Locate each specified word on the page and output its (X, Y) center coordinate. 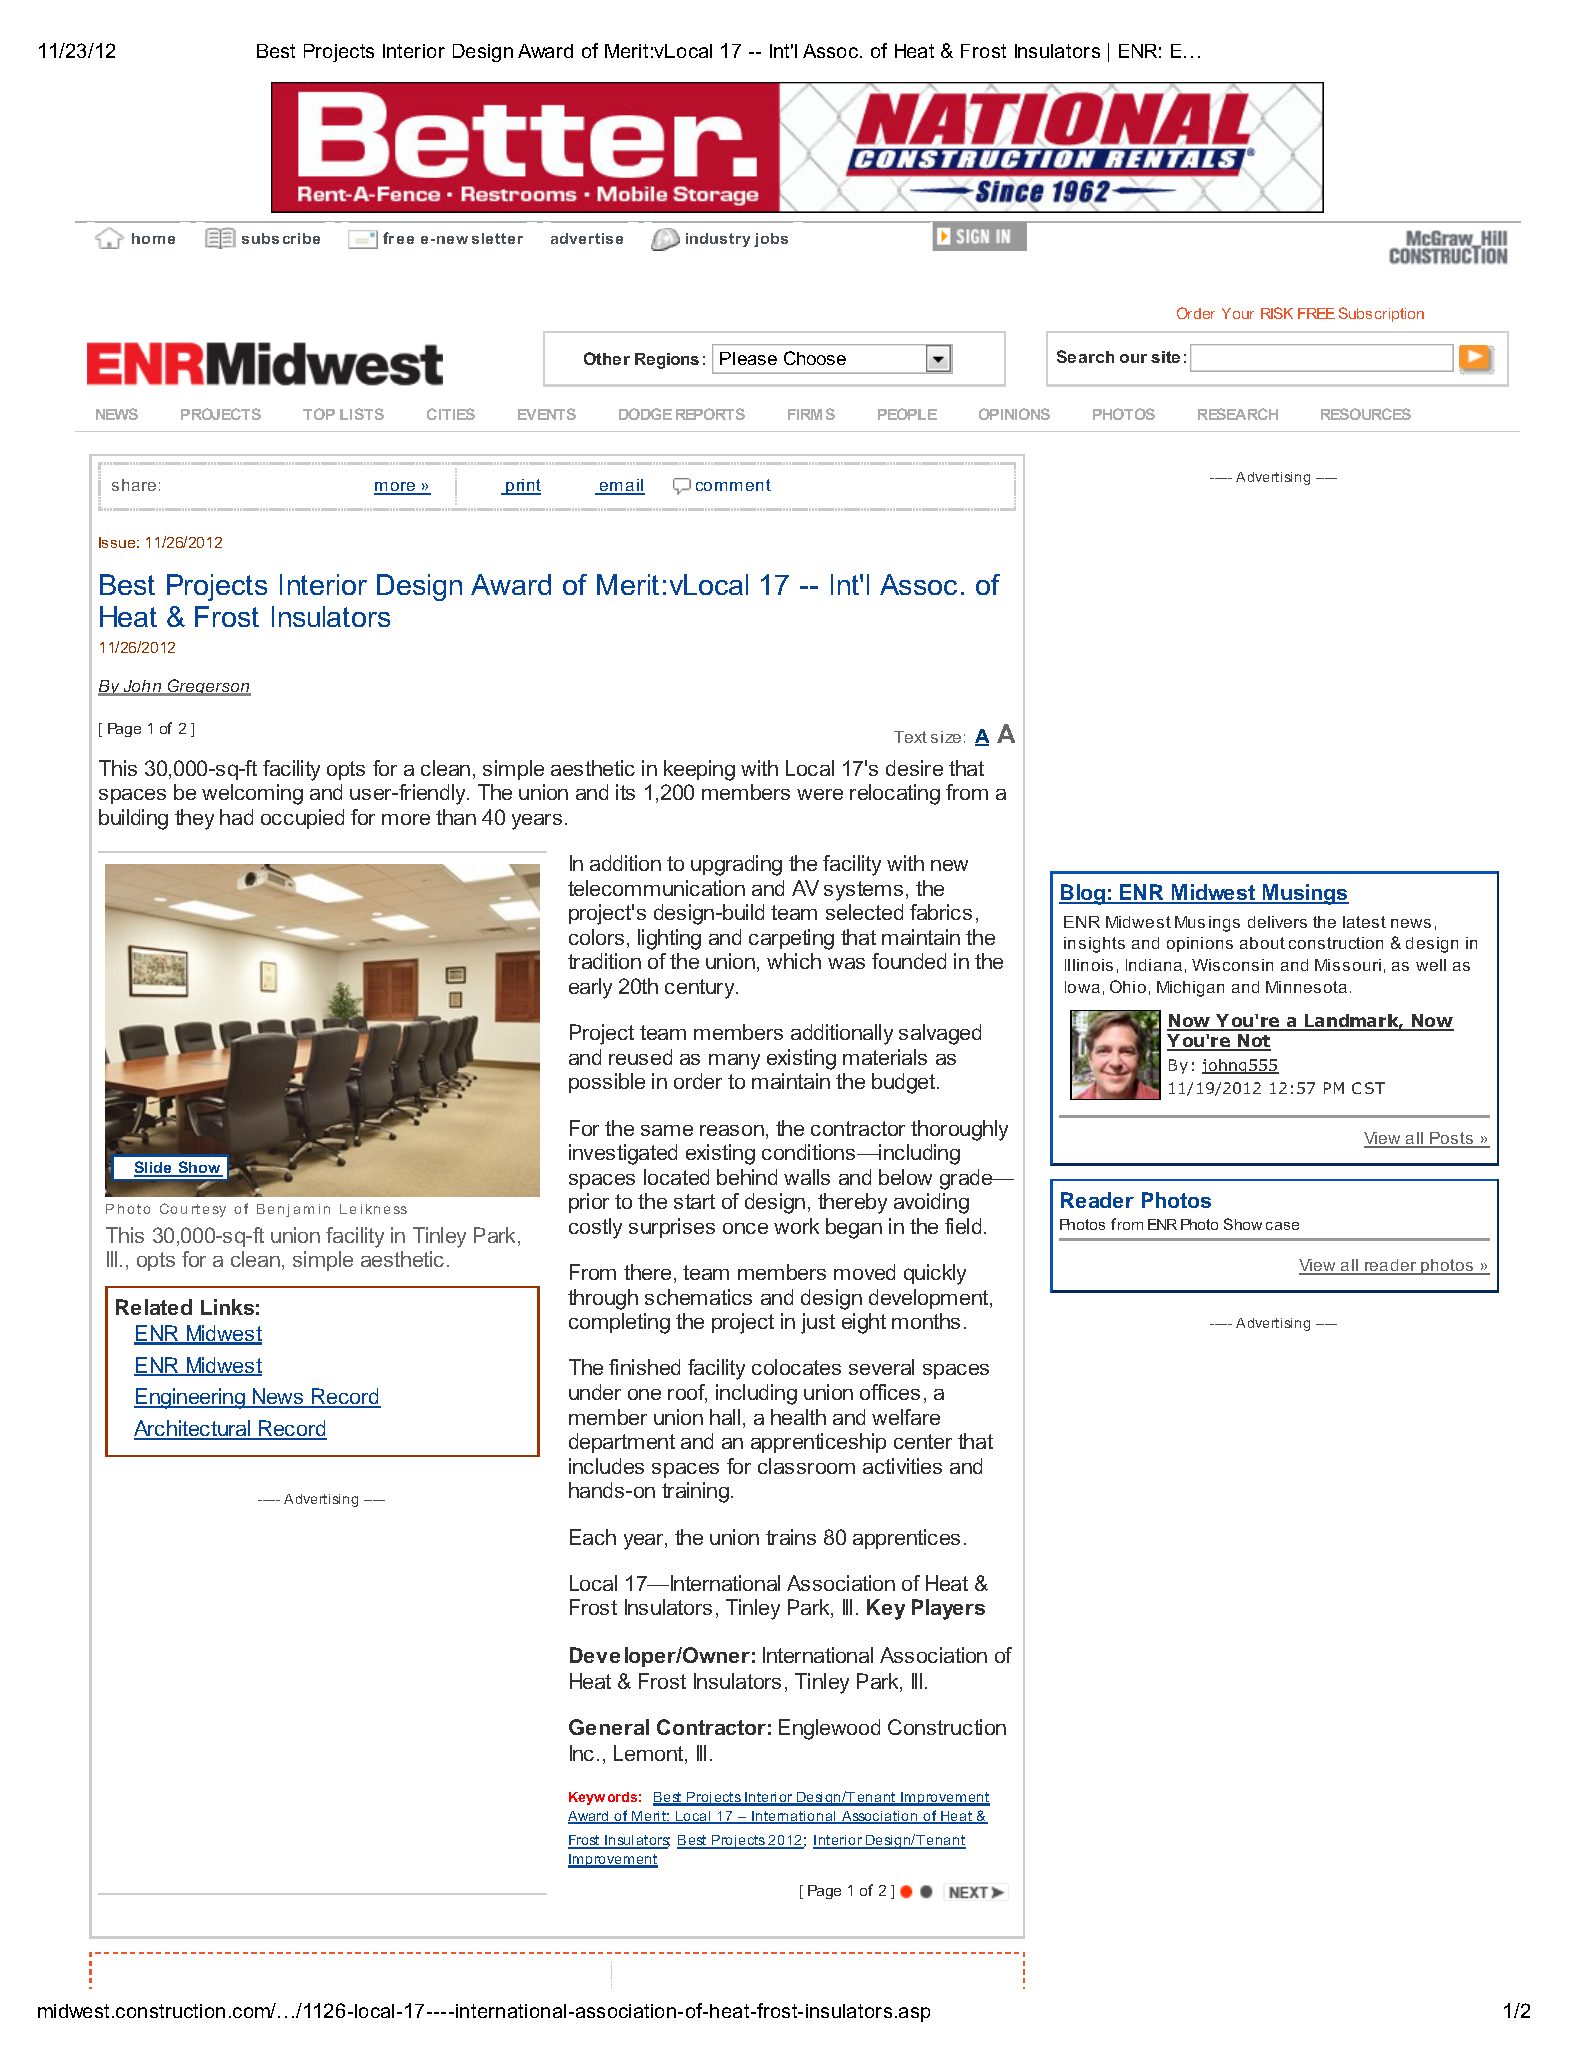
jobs (771, 240)
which (794, 961)
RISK (1277, 313)
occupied (302, 819)
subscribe (281, 238)
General (609, 1727)
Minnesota (1306, 987)
